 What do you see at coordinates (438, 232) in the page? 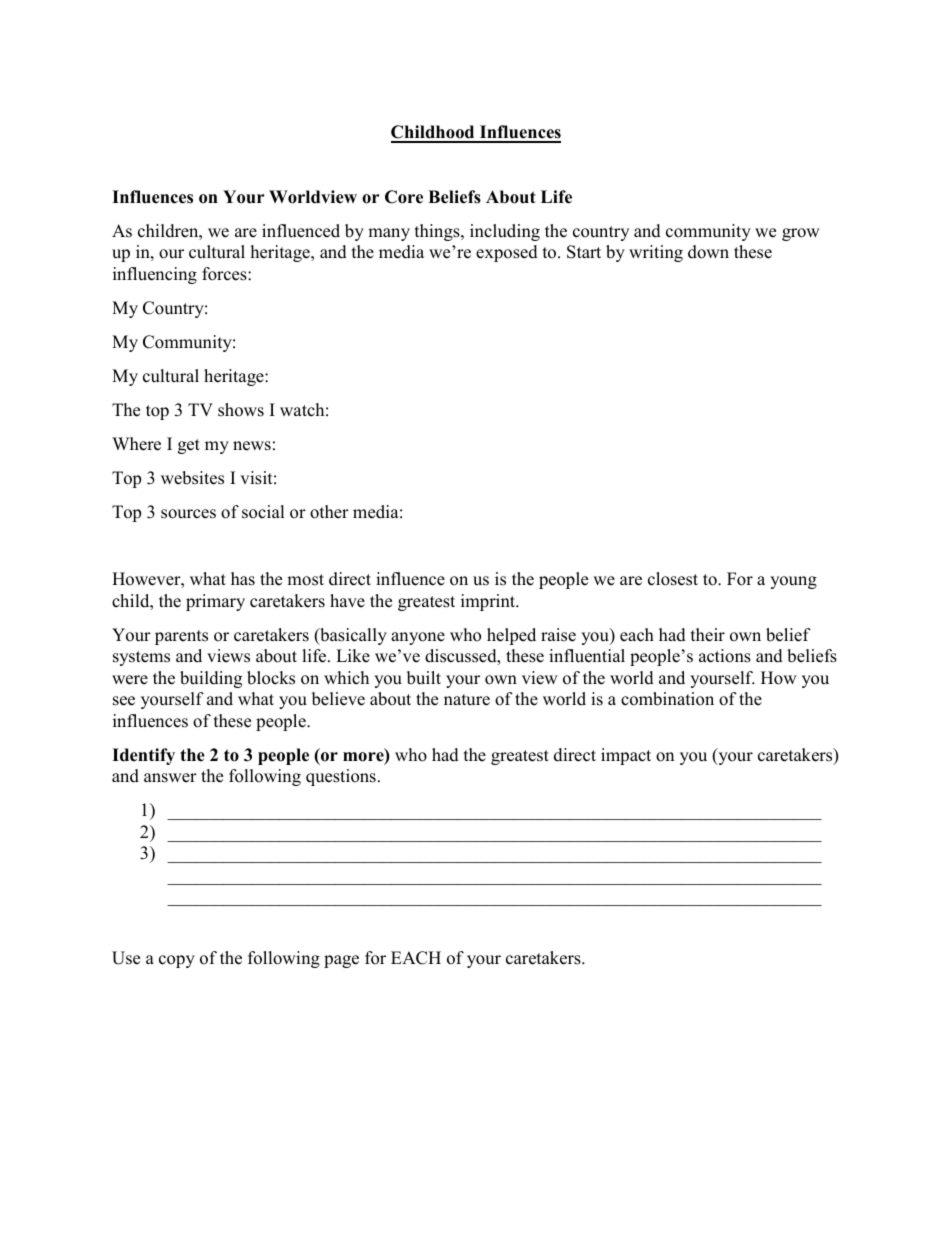
I see `things` at bounding box center [438, 232].
